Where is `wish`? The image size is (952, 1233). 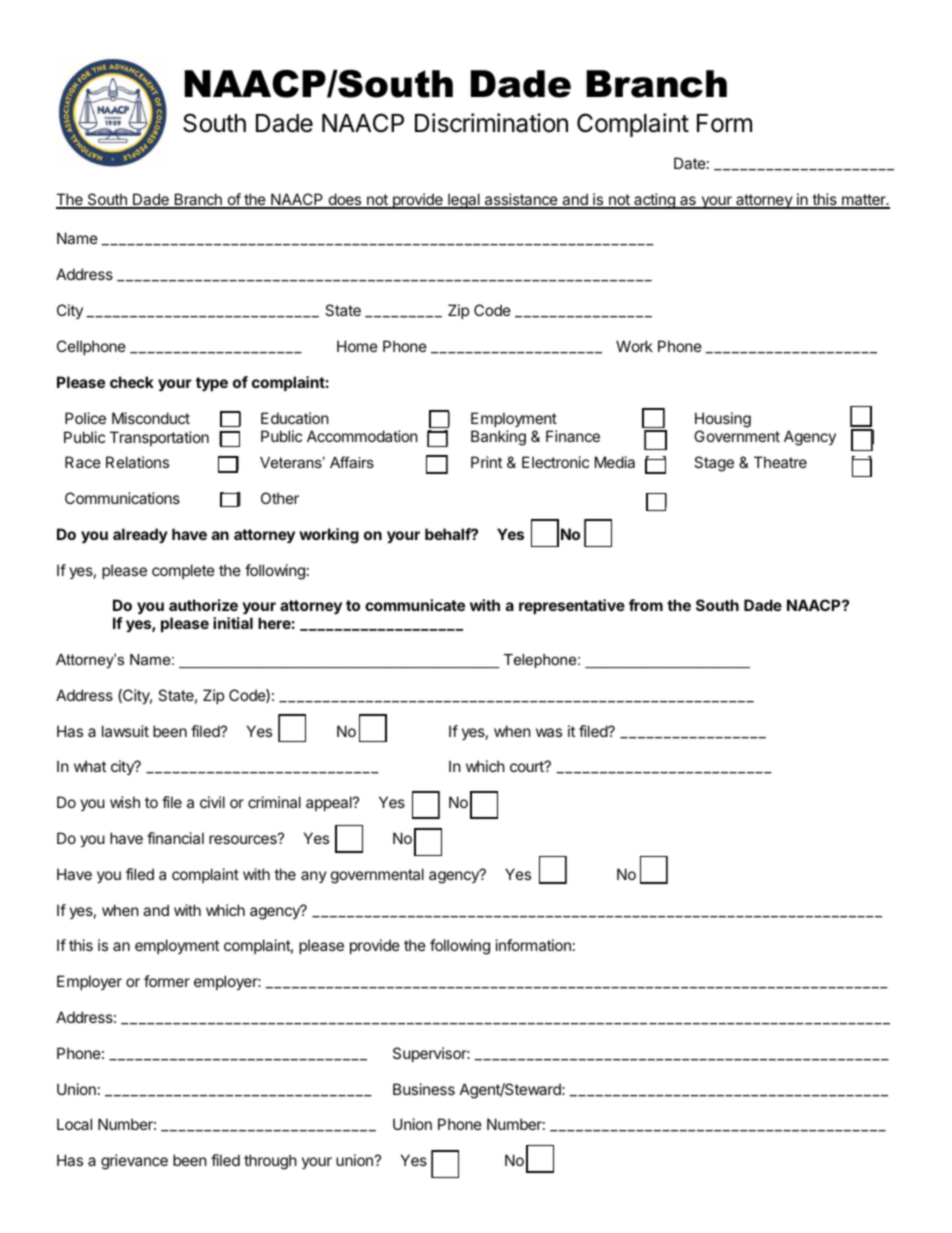 wish is located at coordinates (125, 802).
